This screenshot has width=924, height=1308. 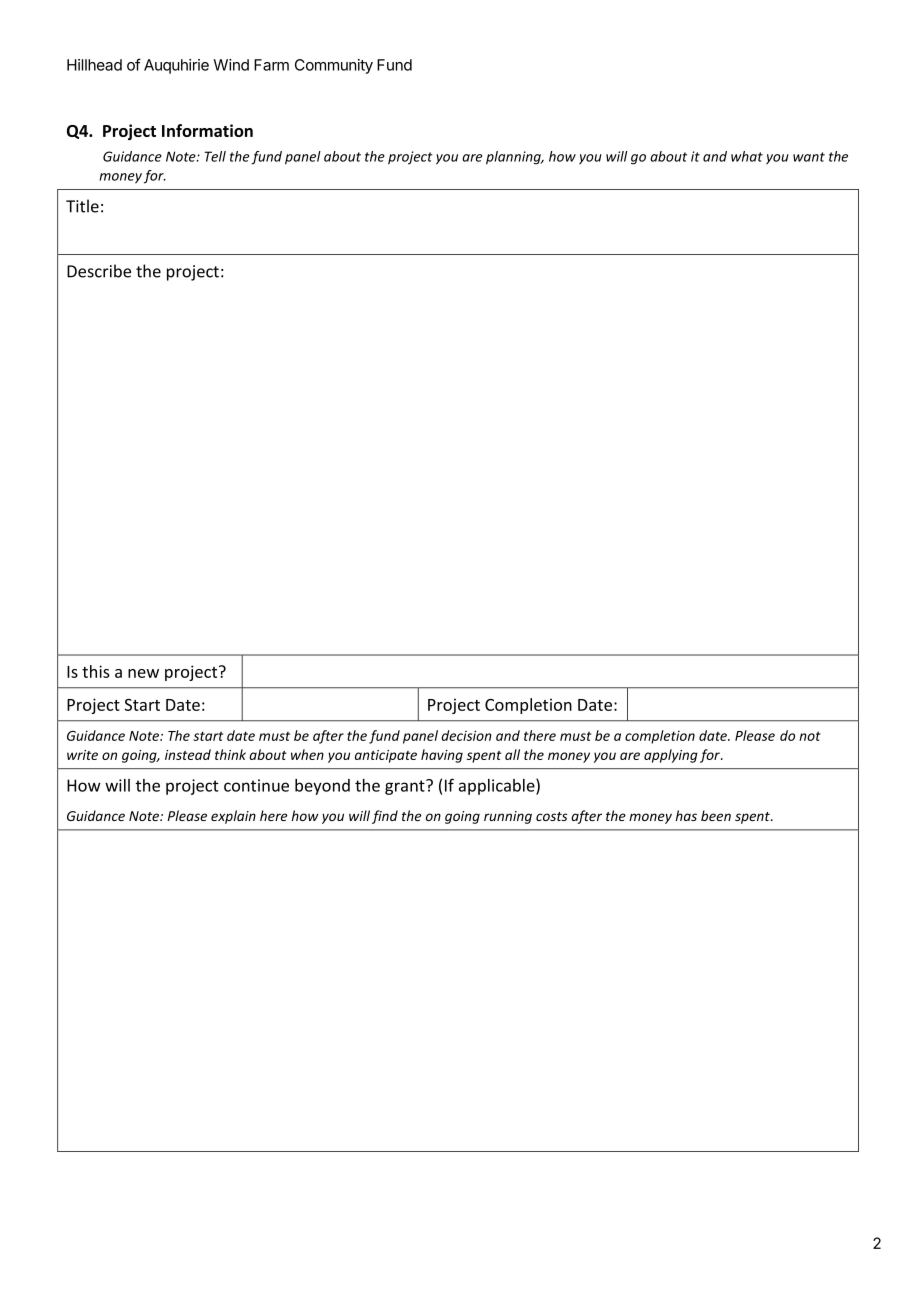 What do you see at coordinates (466, 735) in the screenshot?
I see `decision` at bounding box center [466, 735].
